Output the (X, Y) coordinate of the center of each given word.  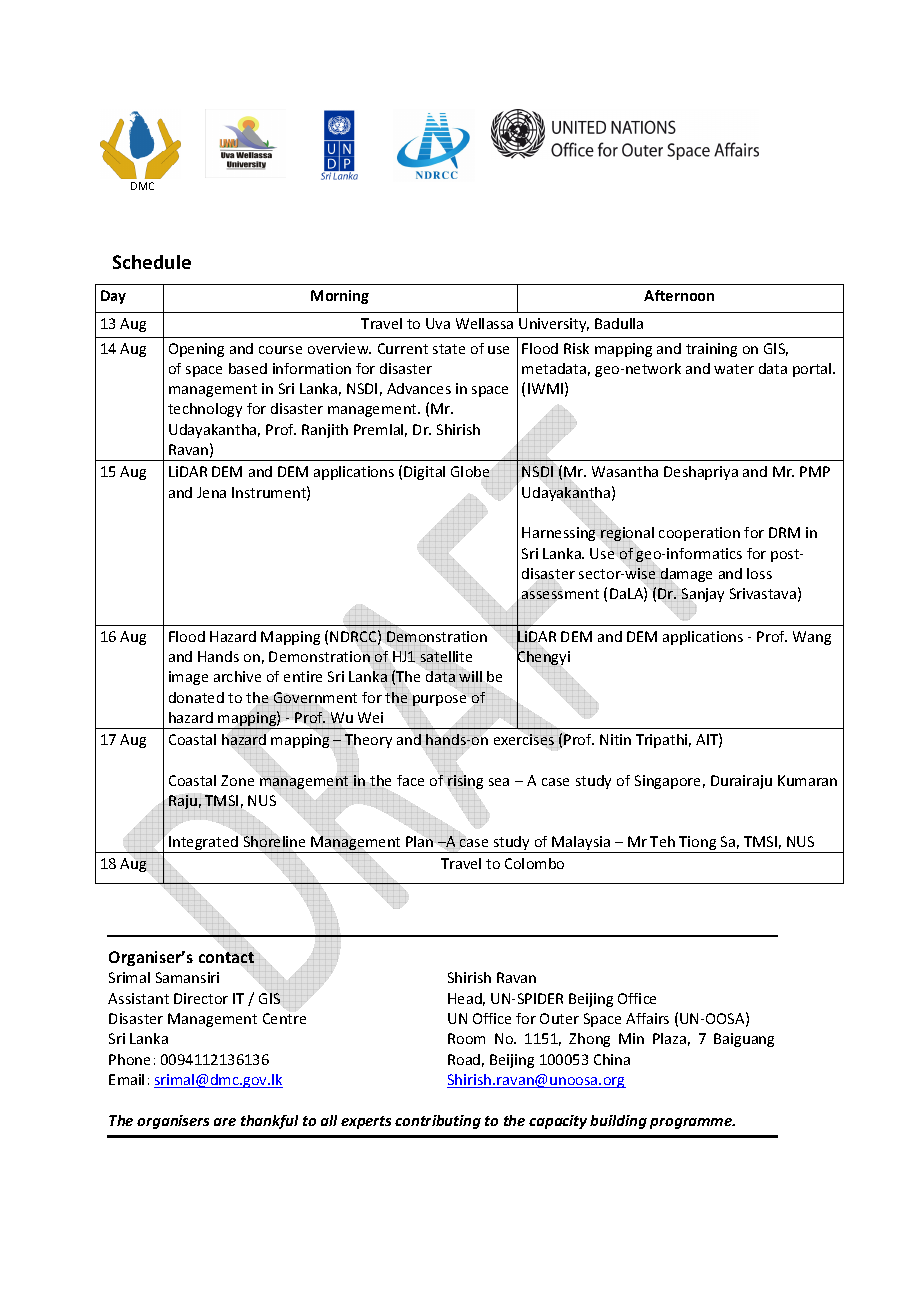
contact (226, 958)
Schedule (152, 262)
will (470, 676)
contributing (438, 1122)
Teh (662, 841)
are (225, 1122)
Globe (470, 473)
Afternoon (679, 295)
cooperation (699, 534)
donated (196, 697)
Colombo (534, 863)
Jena (211, 492)
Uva (438, 323)
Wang (812, 638)
